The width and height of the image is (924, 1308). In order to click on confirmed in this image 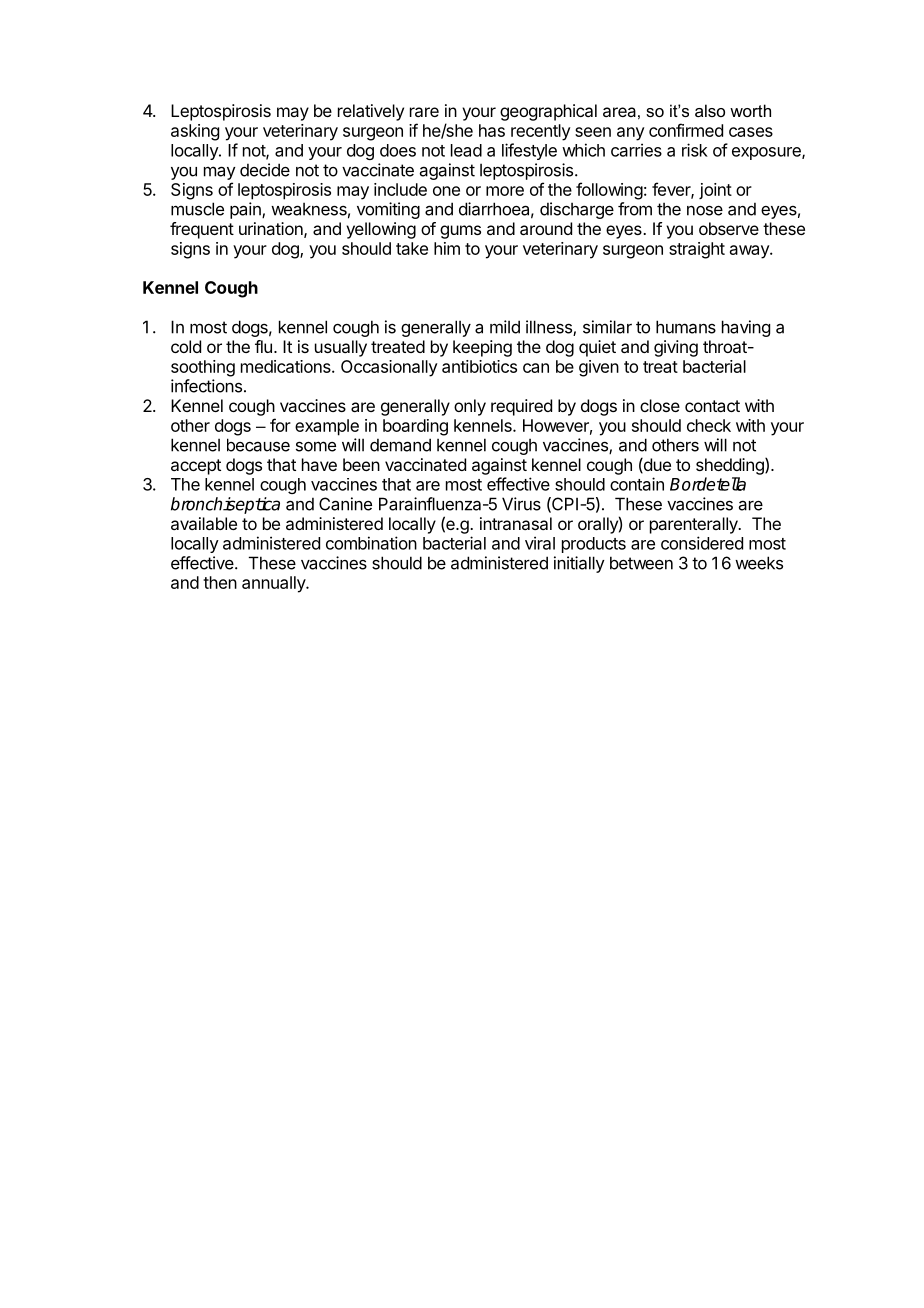, I will do `click(686, 130)`.
